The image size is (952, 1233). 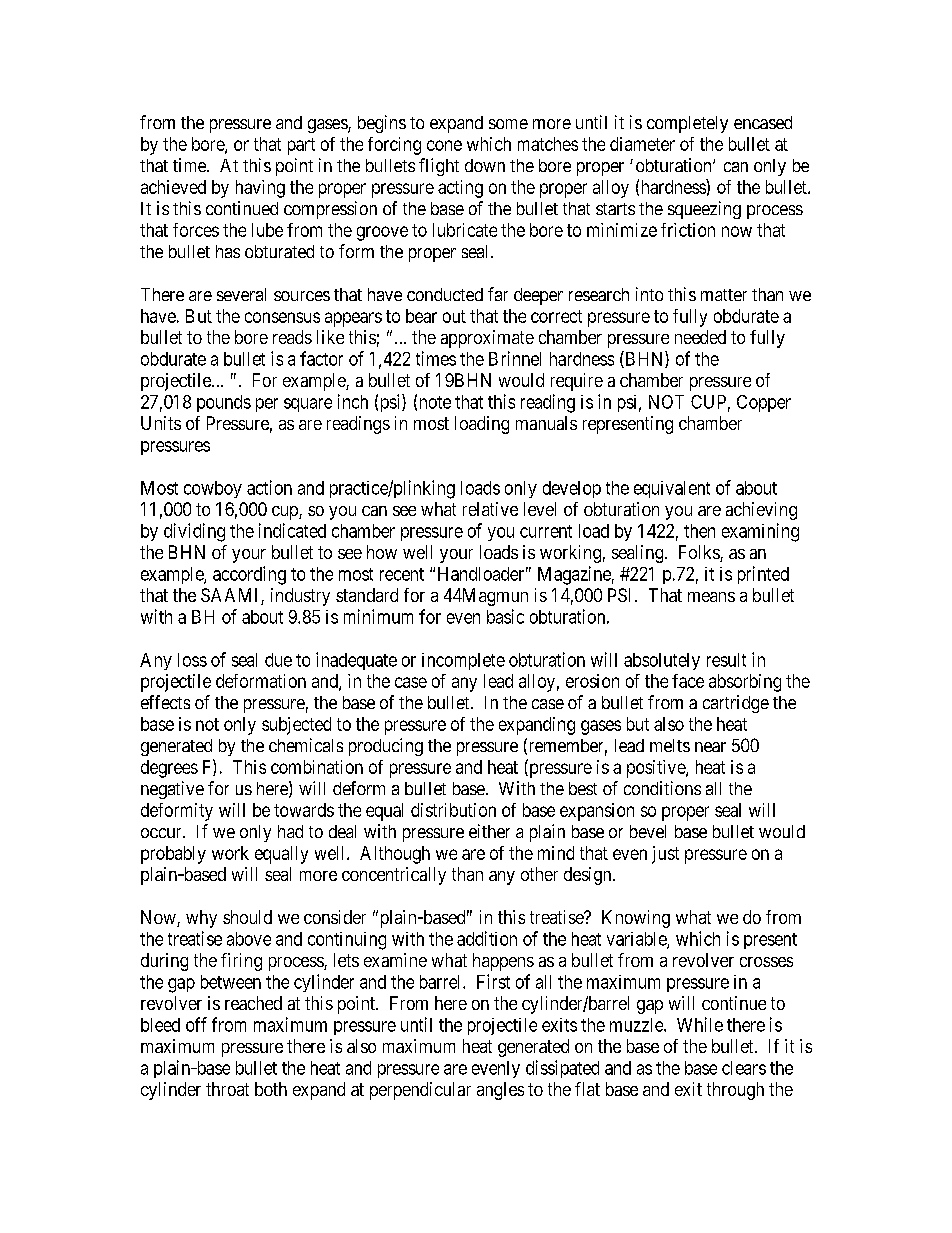 What do you see at coordinates (260, 189) in the image?
I see `having` at bounding box center [260, 189].
